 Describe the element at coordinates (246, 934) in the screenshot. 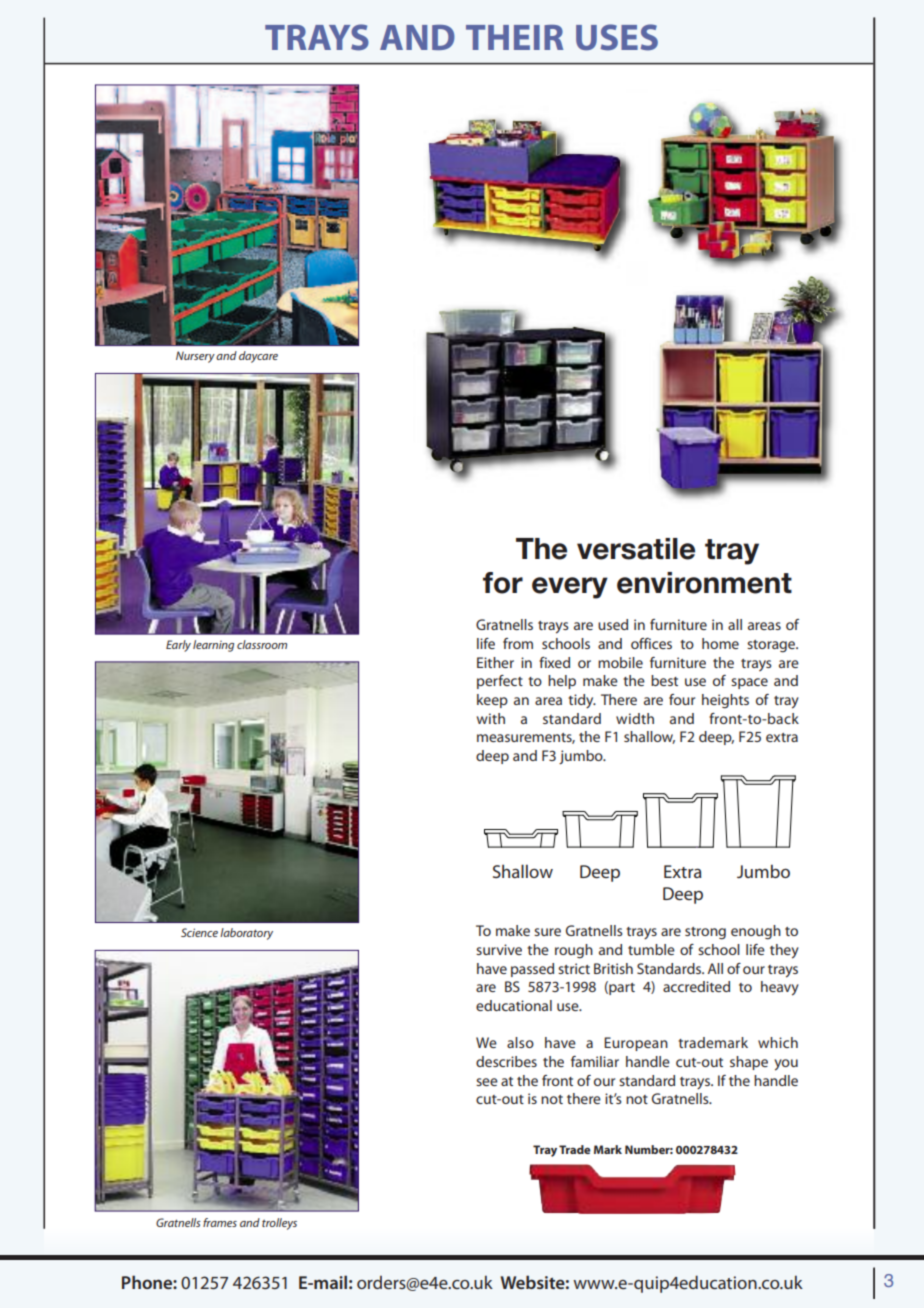

I see `laboratory` at that location.
